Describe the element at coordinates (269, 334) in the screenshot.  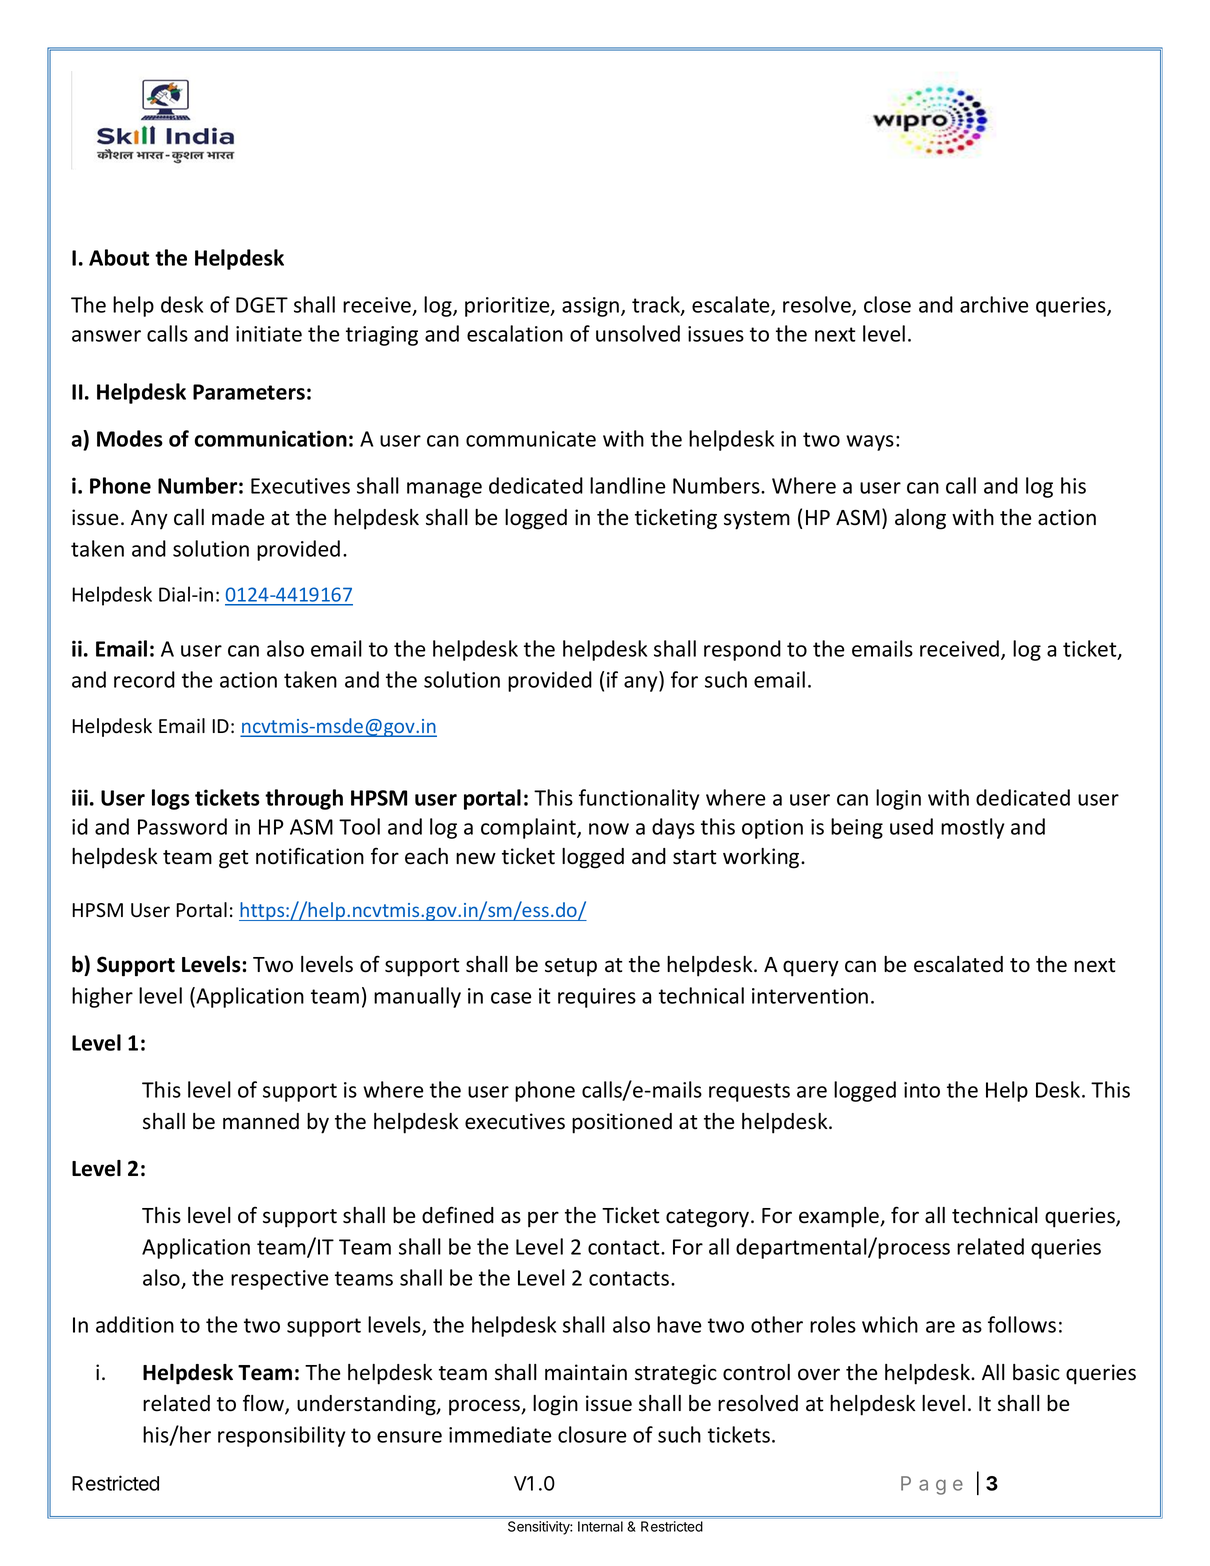
I see `initiate` at that location.
